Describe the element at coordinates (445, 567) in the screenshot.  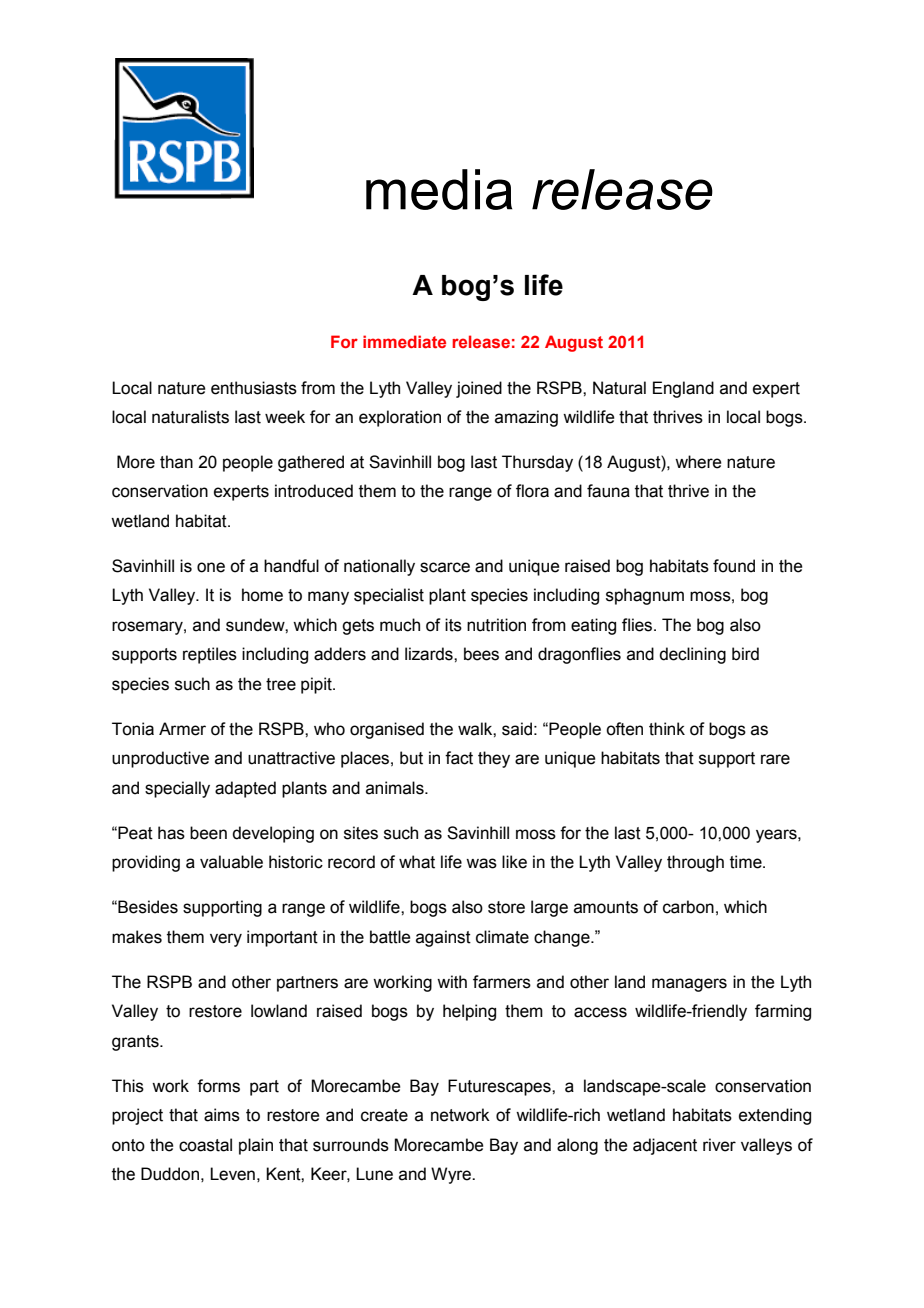
I see `scarce` at that location.
